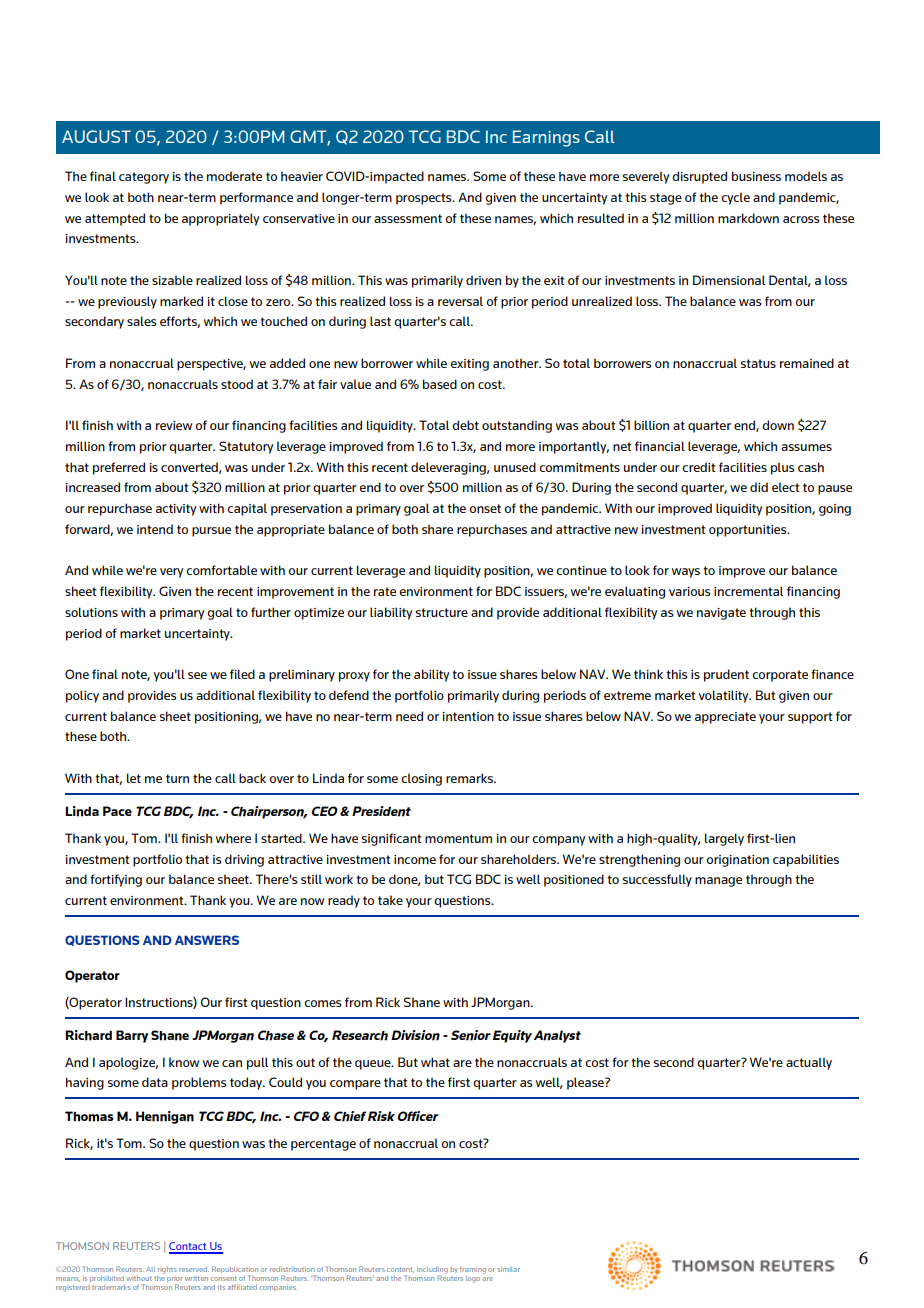 Image resolution: width=924 pixels, height=1308 pixels. I want to click on plus, so click(782, 468).
